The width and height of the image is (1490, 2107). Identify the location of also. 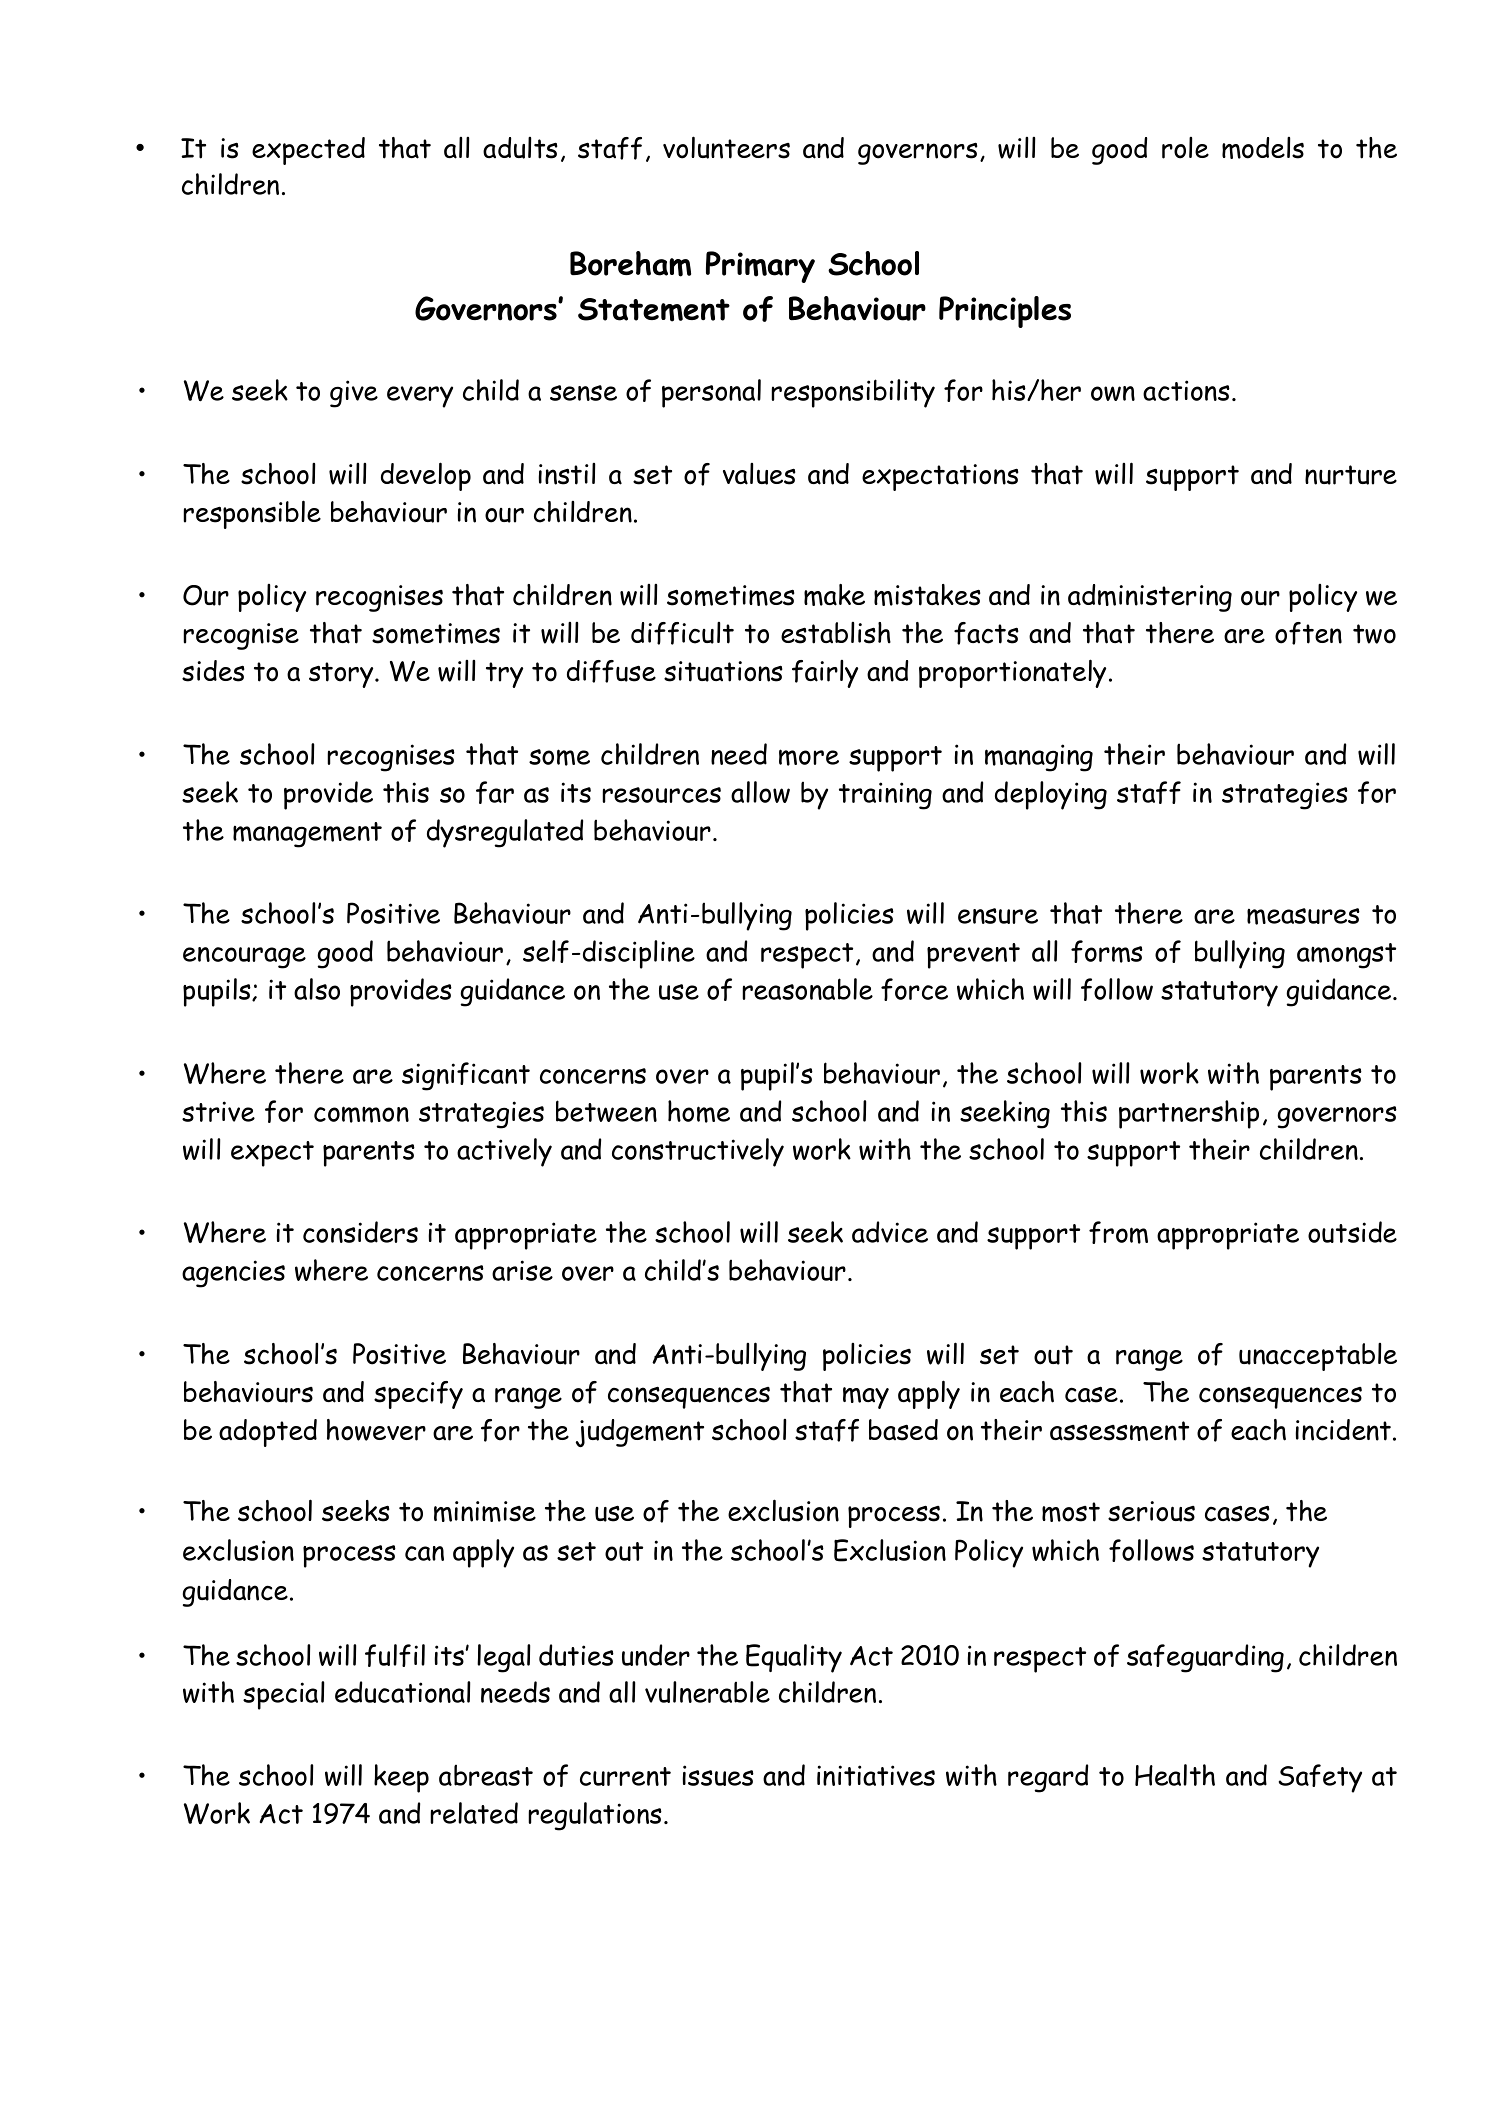
(317, 989).
